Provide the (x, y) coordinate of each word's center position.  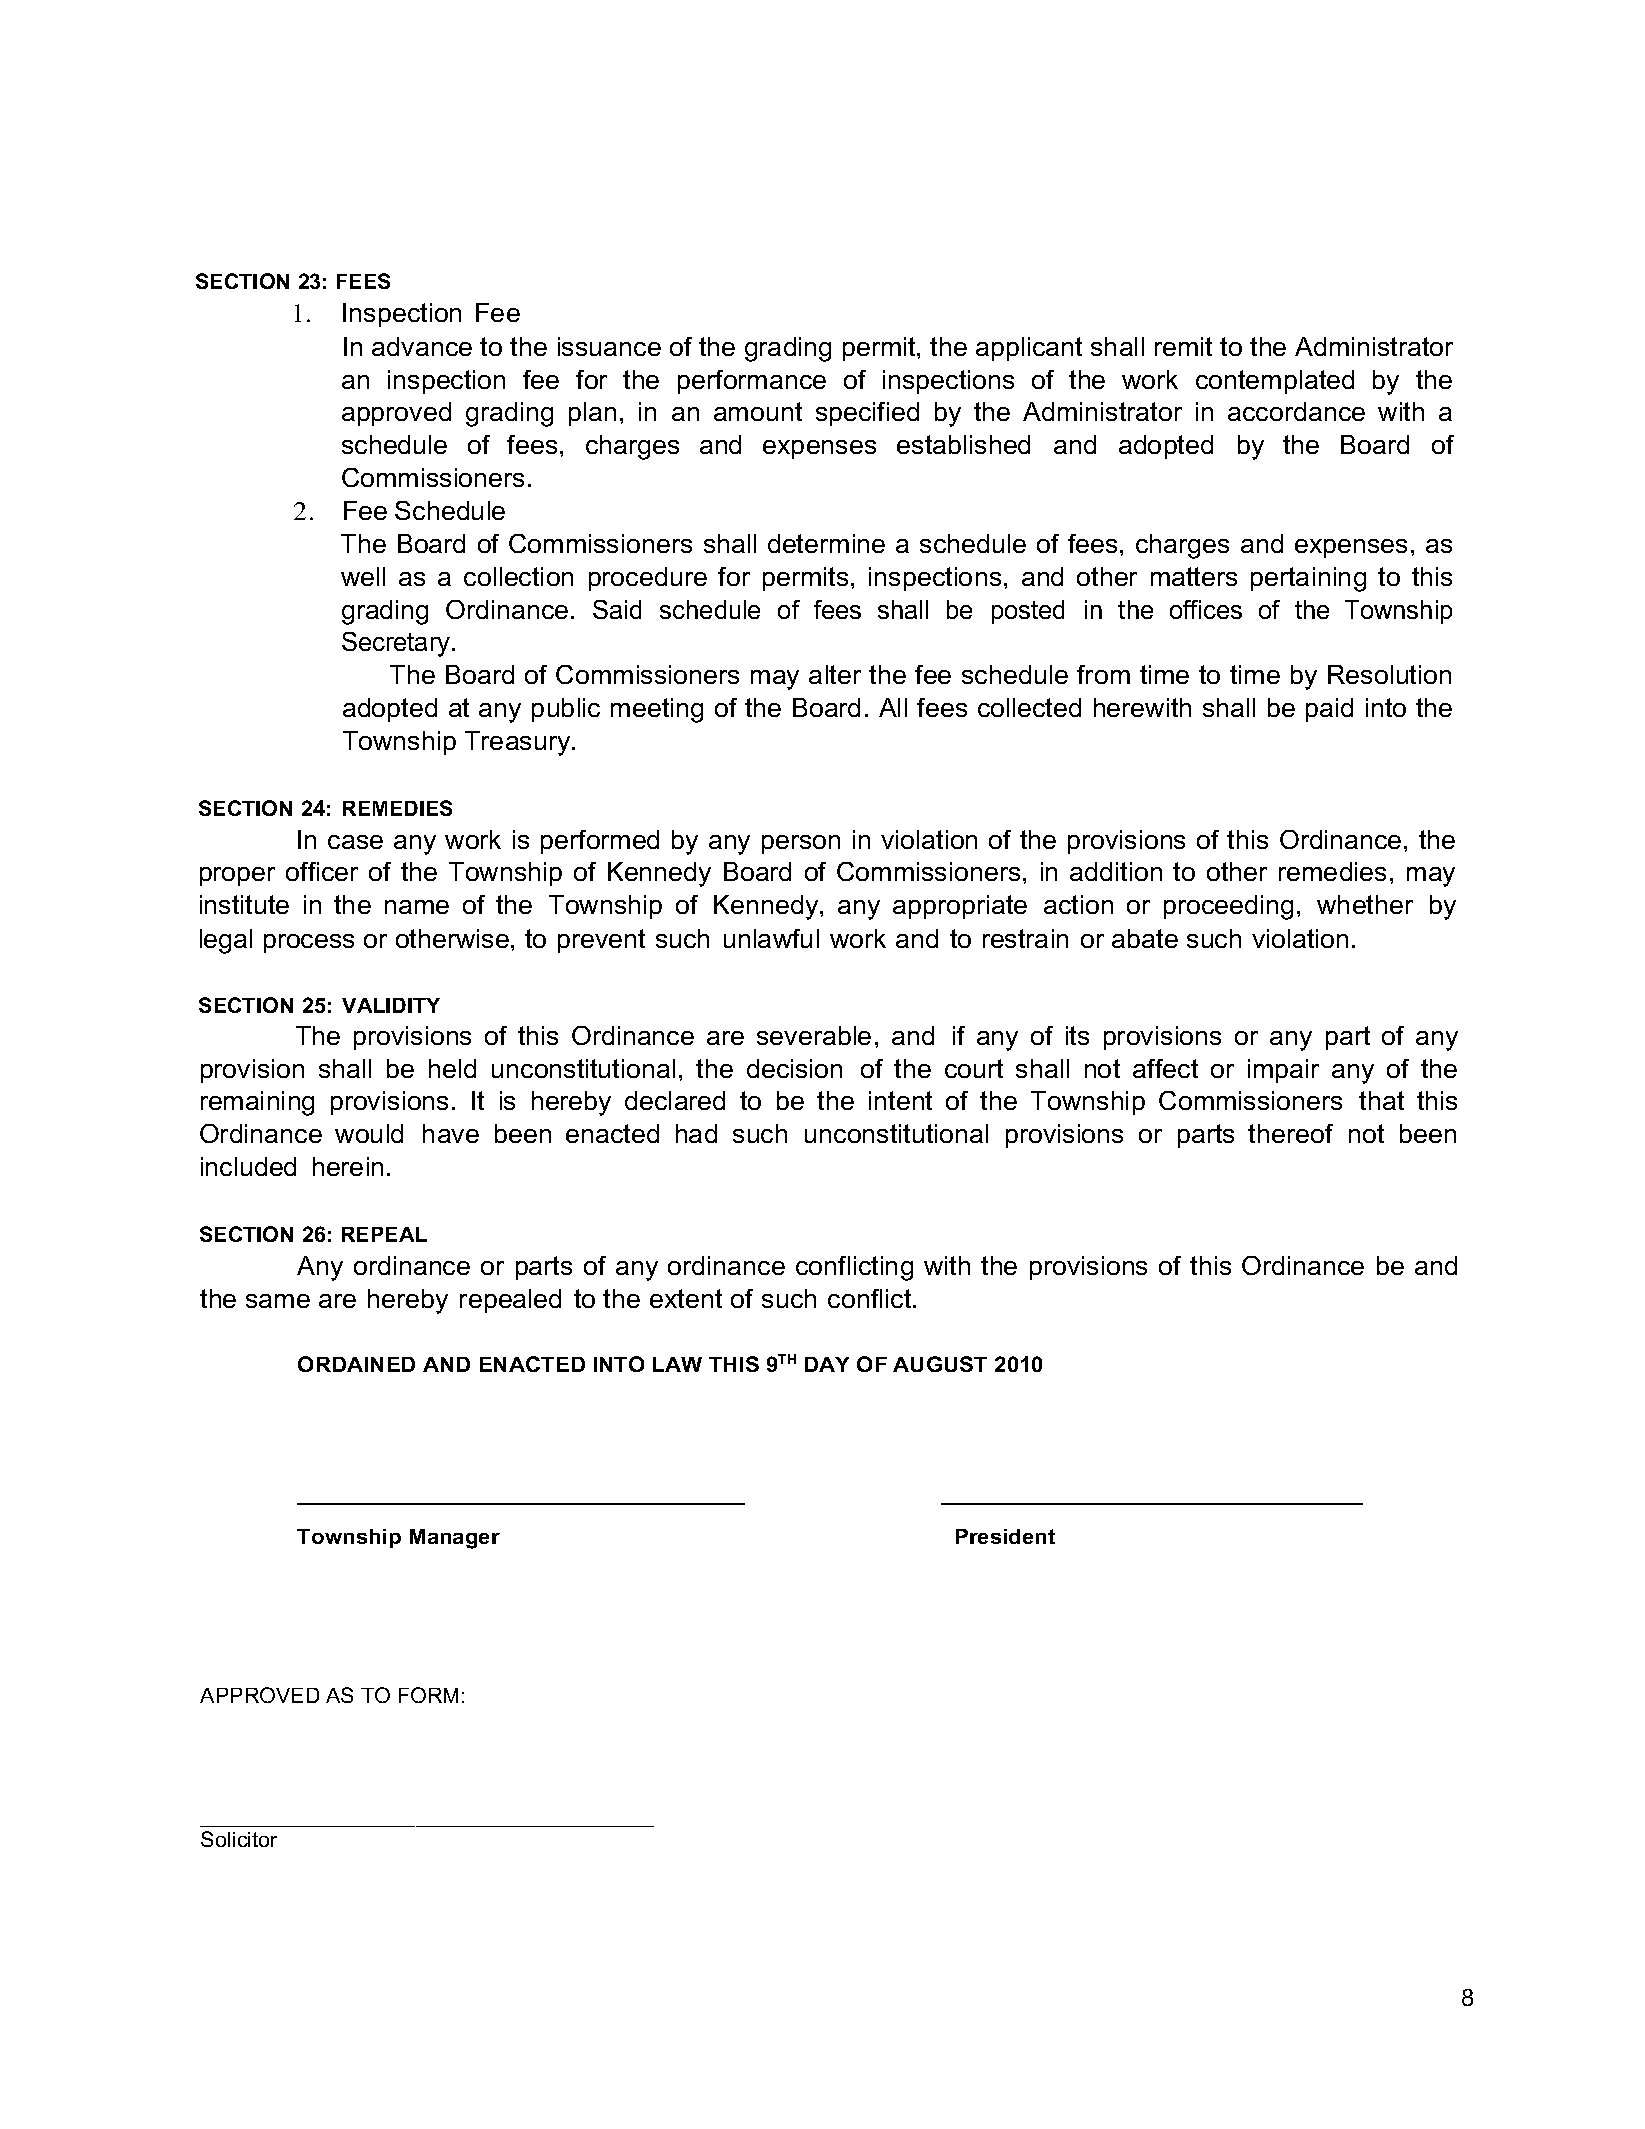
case (355, 842)
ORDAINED (356, 1364)
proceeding (1228, 907)
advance (422, 346)
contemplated (1275, 382)
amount (758, 411)
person (801, 844)
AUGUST (940, 1364)
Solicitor (239, 1839)
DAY (827, 1364)
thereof (1290, 1133)
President (1005, 1536)
